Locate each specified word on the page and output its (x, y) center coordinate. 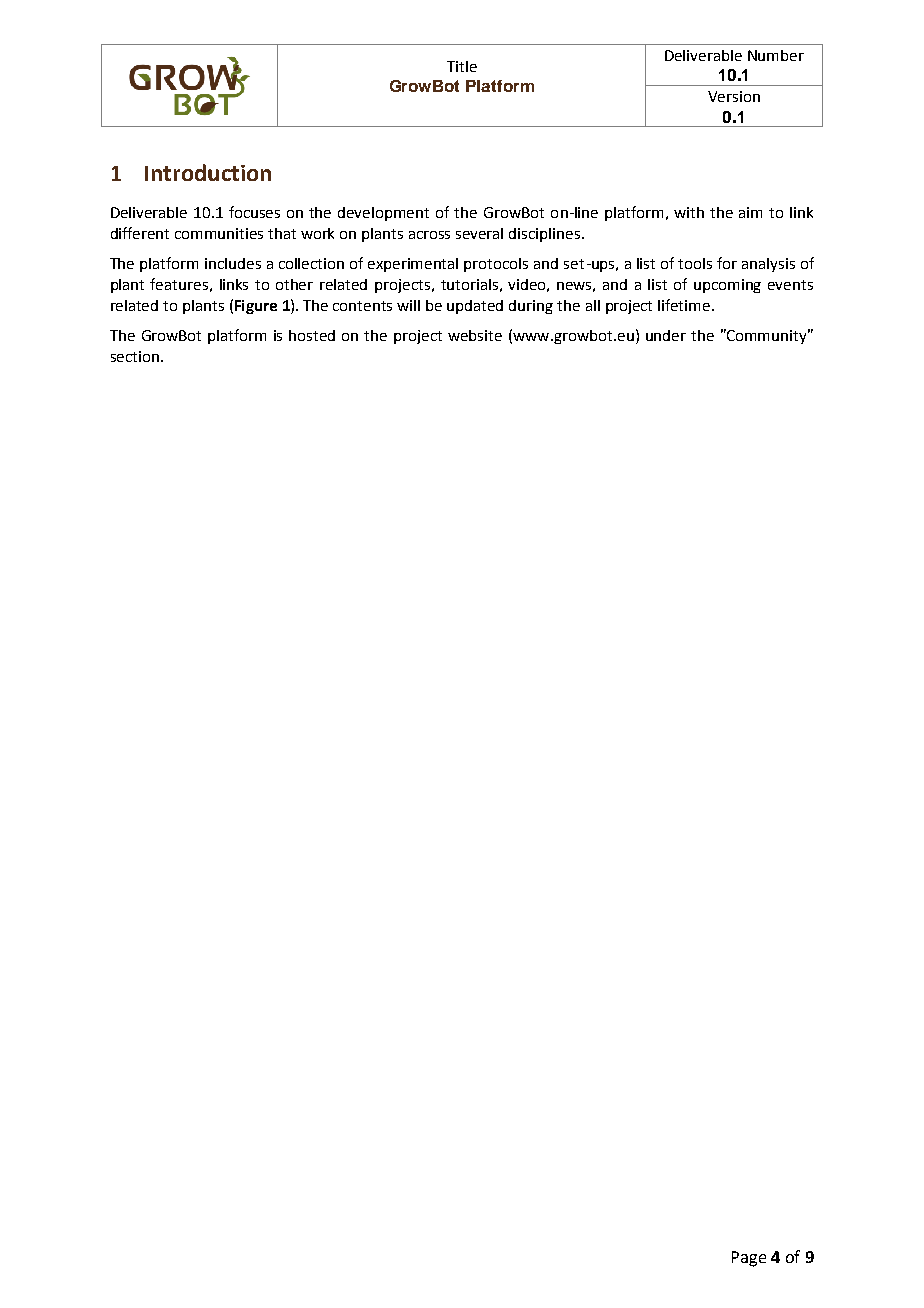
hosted (312, 335)
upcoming (727, 286)
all (593, 305)
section (135, 356)
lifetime (685, 305)
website (475, 335)
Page (749, 1259)
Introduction (208, 172)
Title (462, 66)
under (666, 335)
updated (475, 307)
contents (362, 306)
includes (233, 263)
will (408, 305)
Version (734, 96)
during (531, 307)
